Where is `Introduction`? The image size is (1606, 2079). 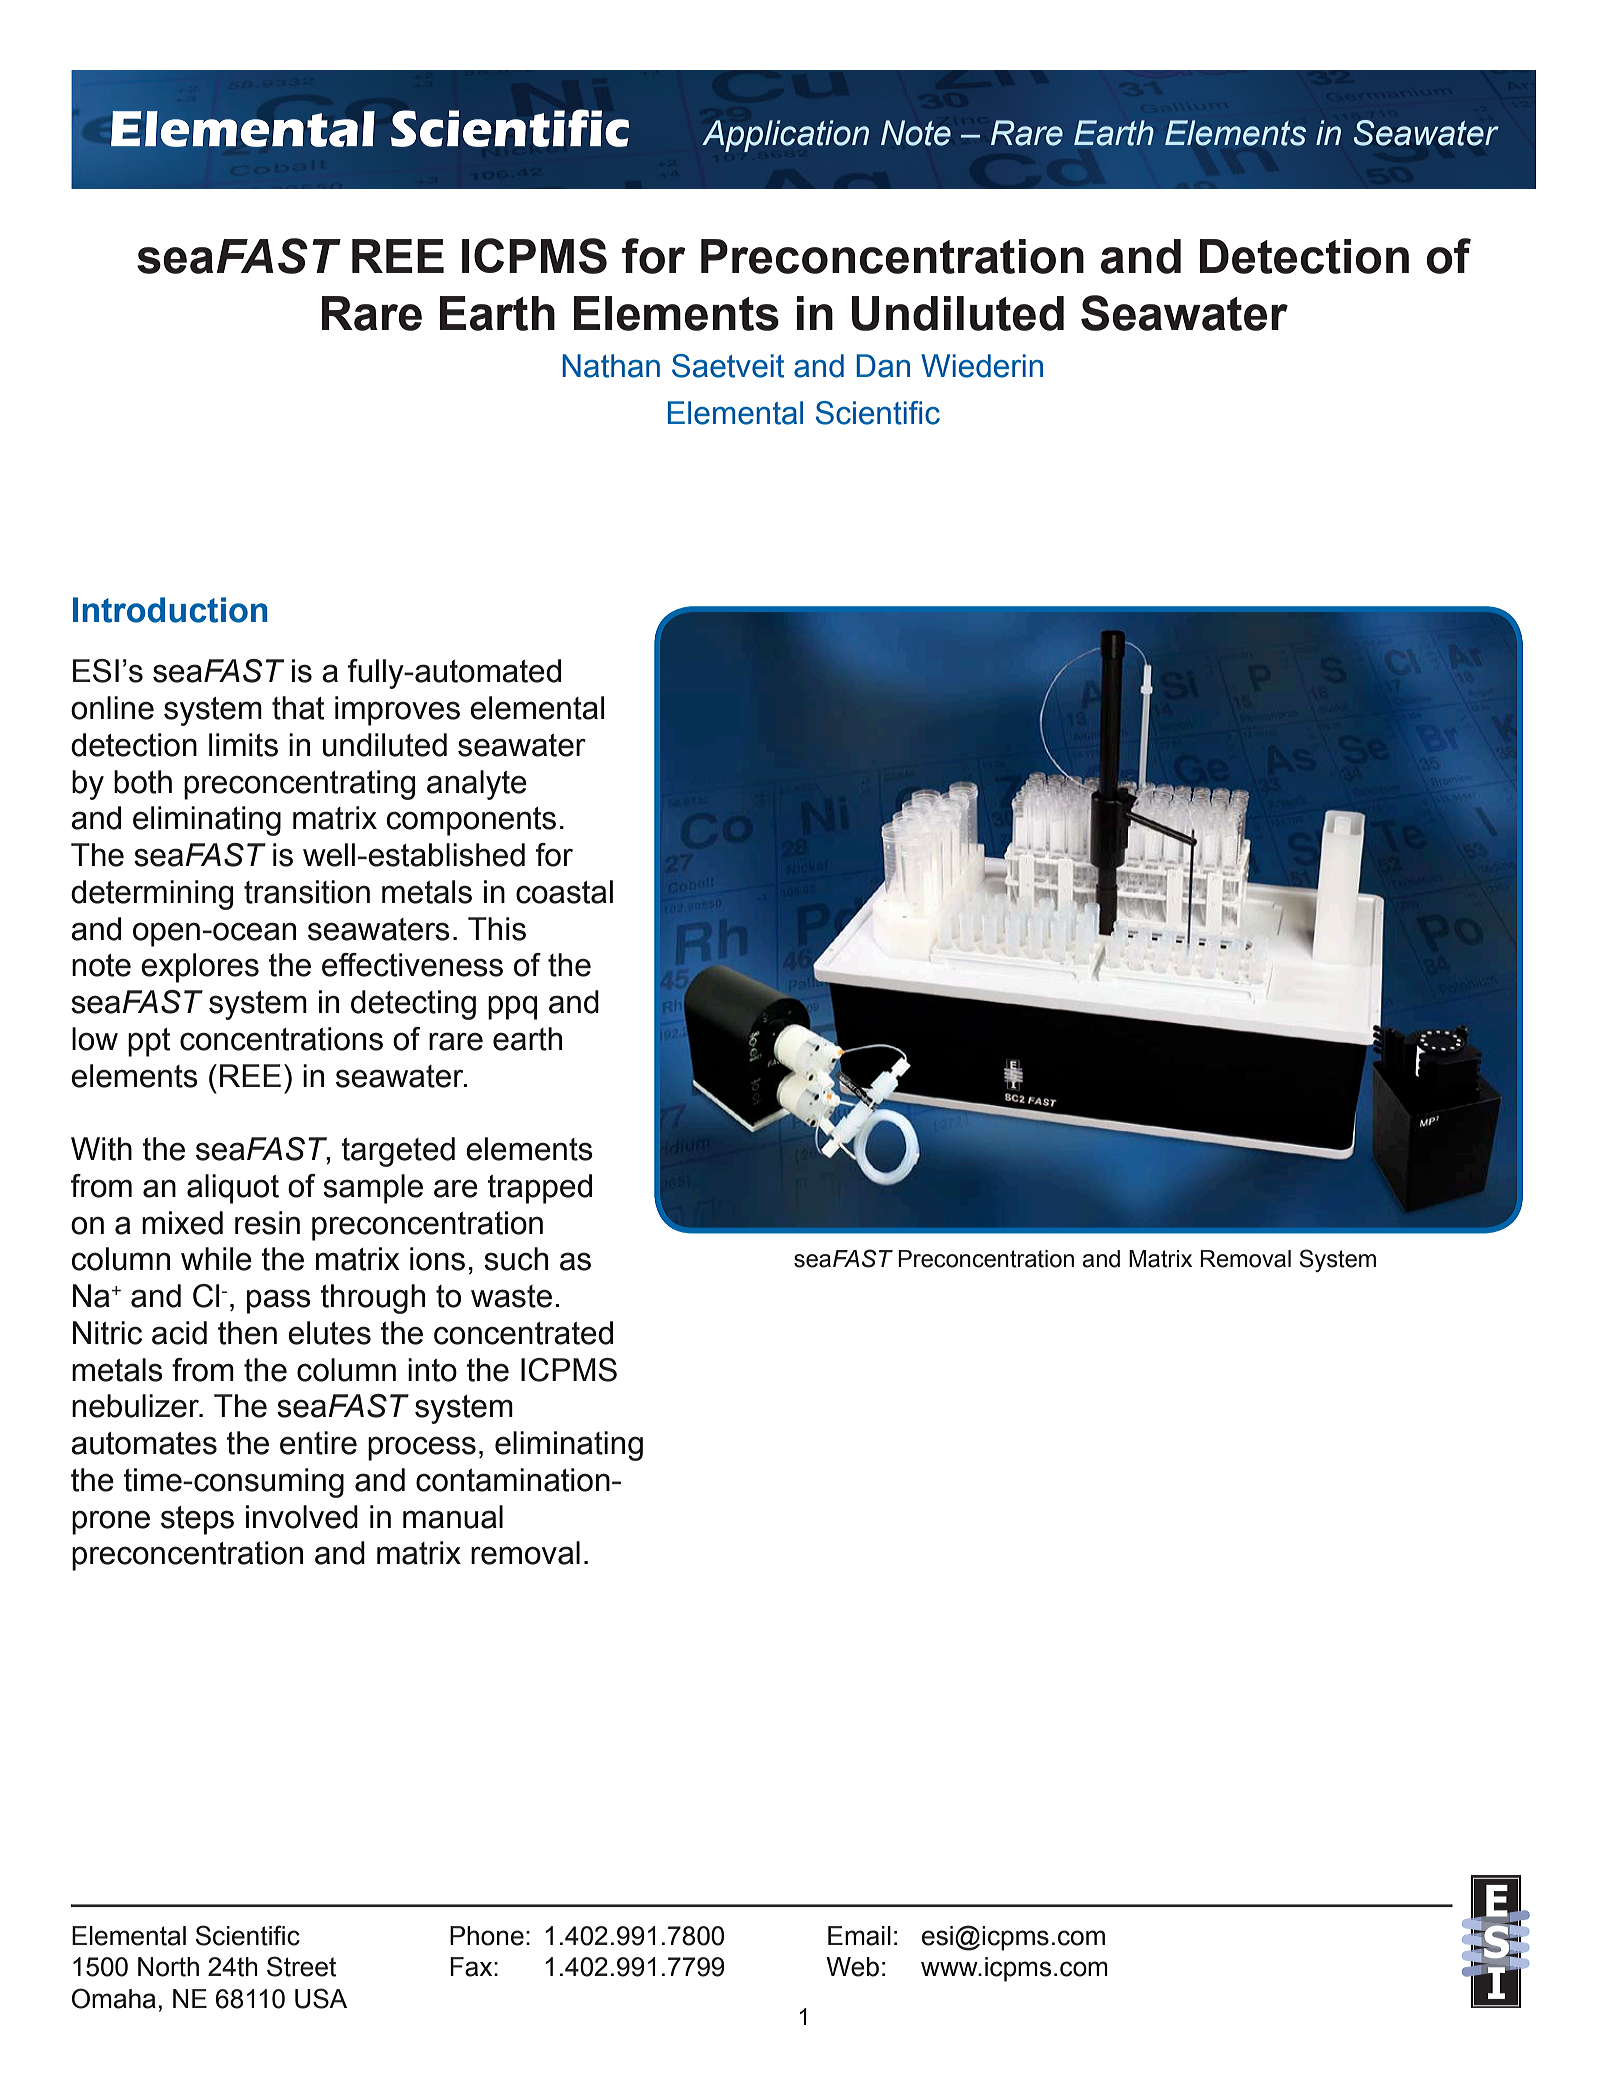
Introduction is located at coordinates (170, 610).
